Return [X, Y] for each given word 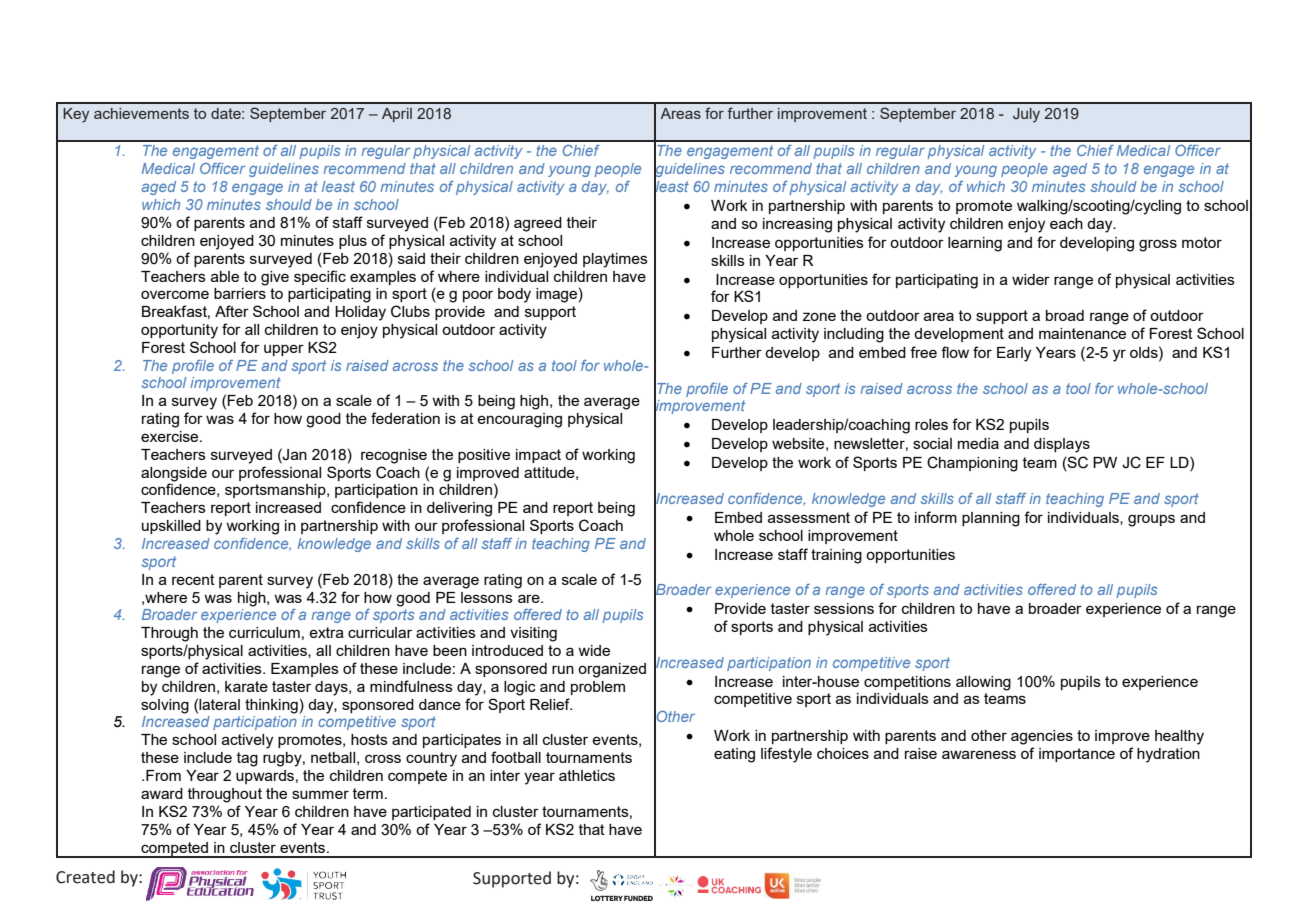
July [1026, 115]
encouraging [519, 420]
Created [85, 877]
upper [284, 350]
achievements [141, 113]
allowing [983, 683]
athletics [587, 775]
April [397, 115]
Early [1014, 354]
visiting [533, 634]
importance [1077, 755]
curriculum [264, 632]
